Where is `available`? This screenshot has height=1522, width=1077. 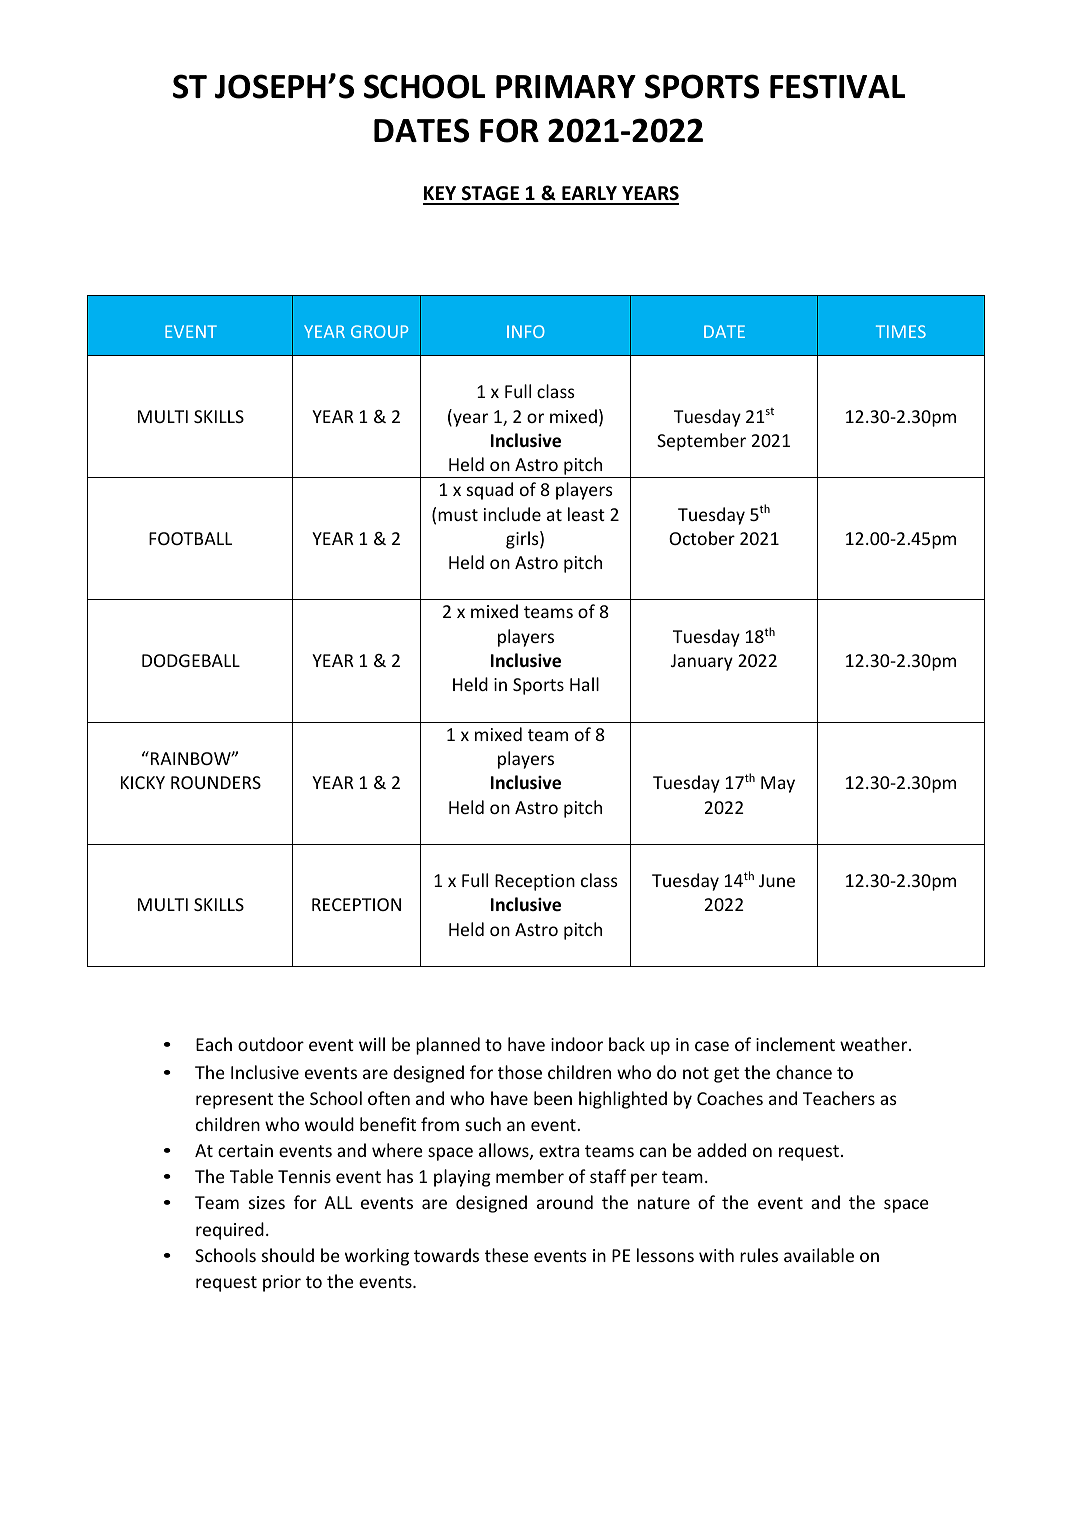 available is located at coordinates (819, 1255).
